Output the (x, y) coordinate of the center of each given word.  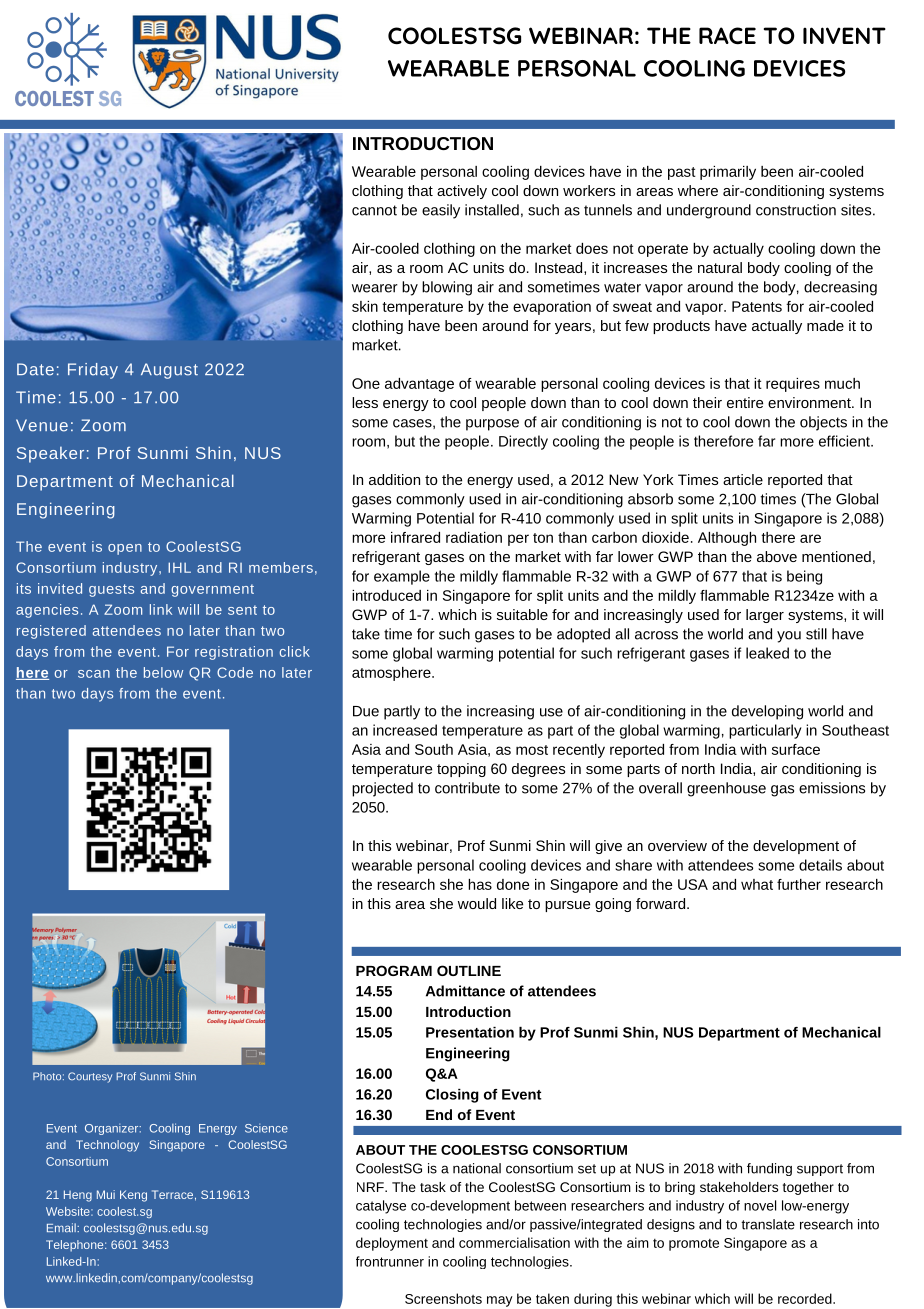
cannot (374, 210)
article (743, 479)
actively (462, 192)
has (480, 884)
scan (94, 674)
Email (62, 1227)
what (757, 884)
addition (394, 479)
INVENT (844, 35)
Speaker (50, 455)
